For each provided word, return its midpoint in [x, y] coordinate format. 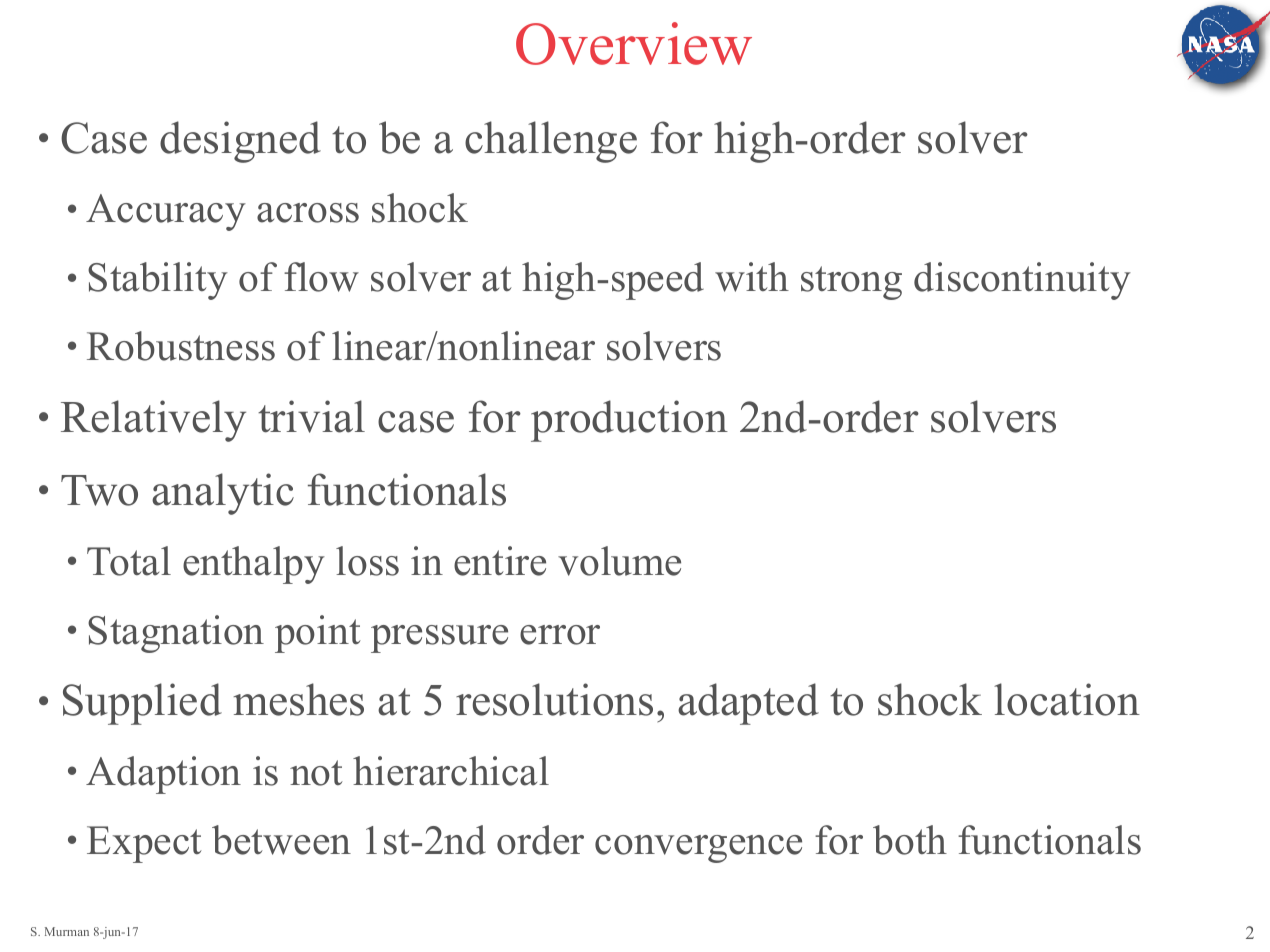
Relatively [153, 421]
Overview [634, 43]
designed [240, 142]
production [629, 421]
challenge [551, 142]
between [281, 840]
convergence [698, 849]
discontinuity [1022, 281]
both [910, 840]
